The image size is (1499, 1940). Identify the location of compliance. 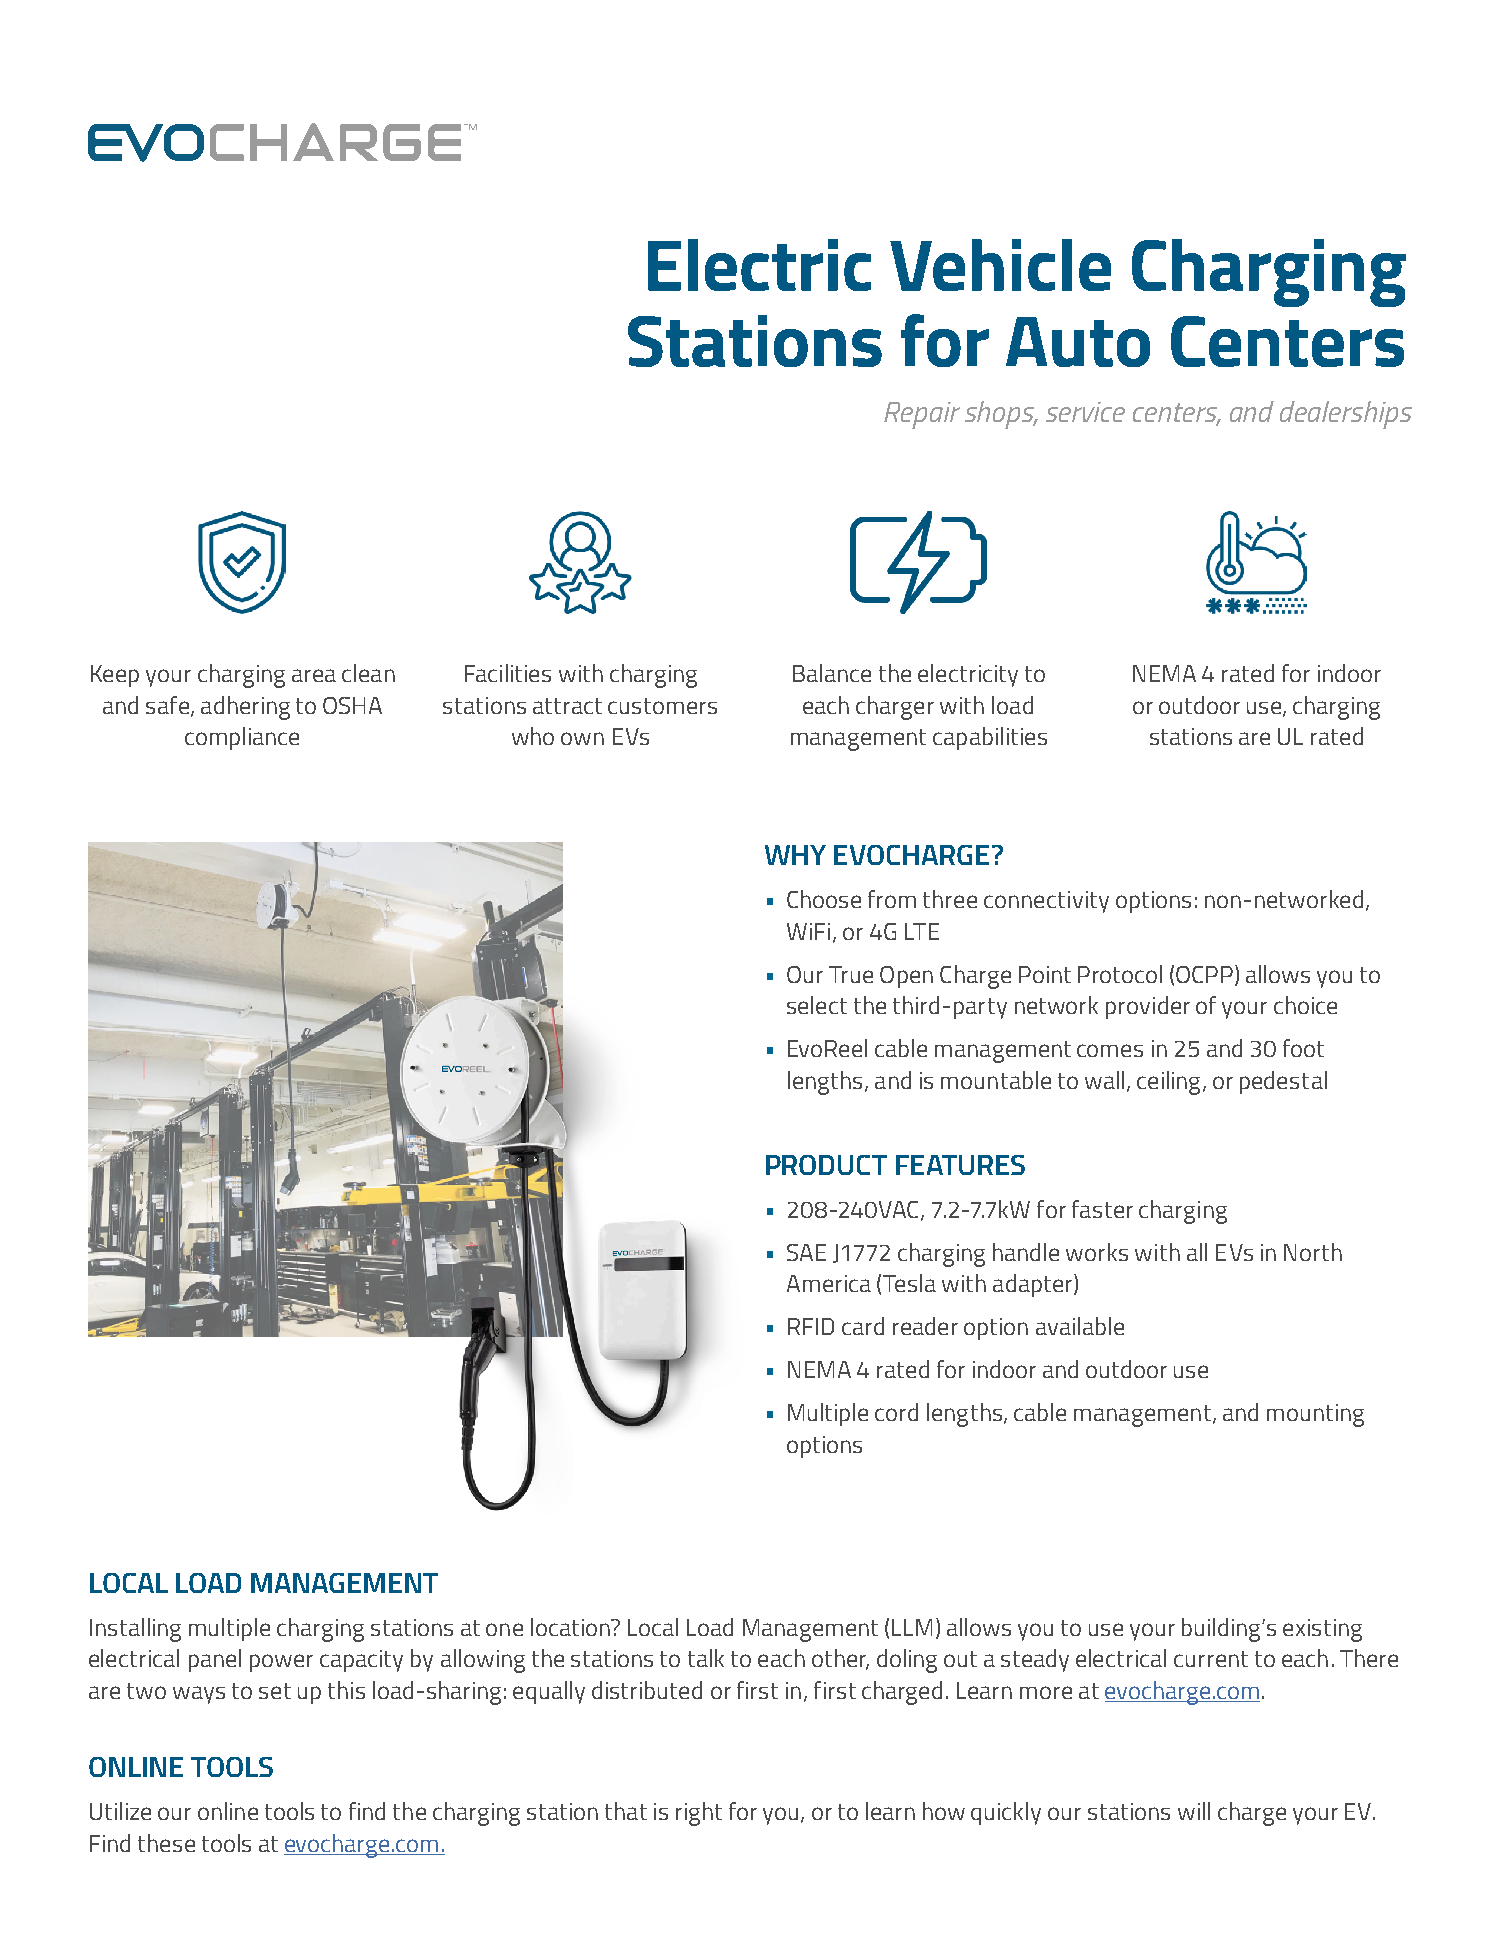
(242, 738).
